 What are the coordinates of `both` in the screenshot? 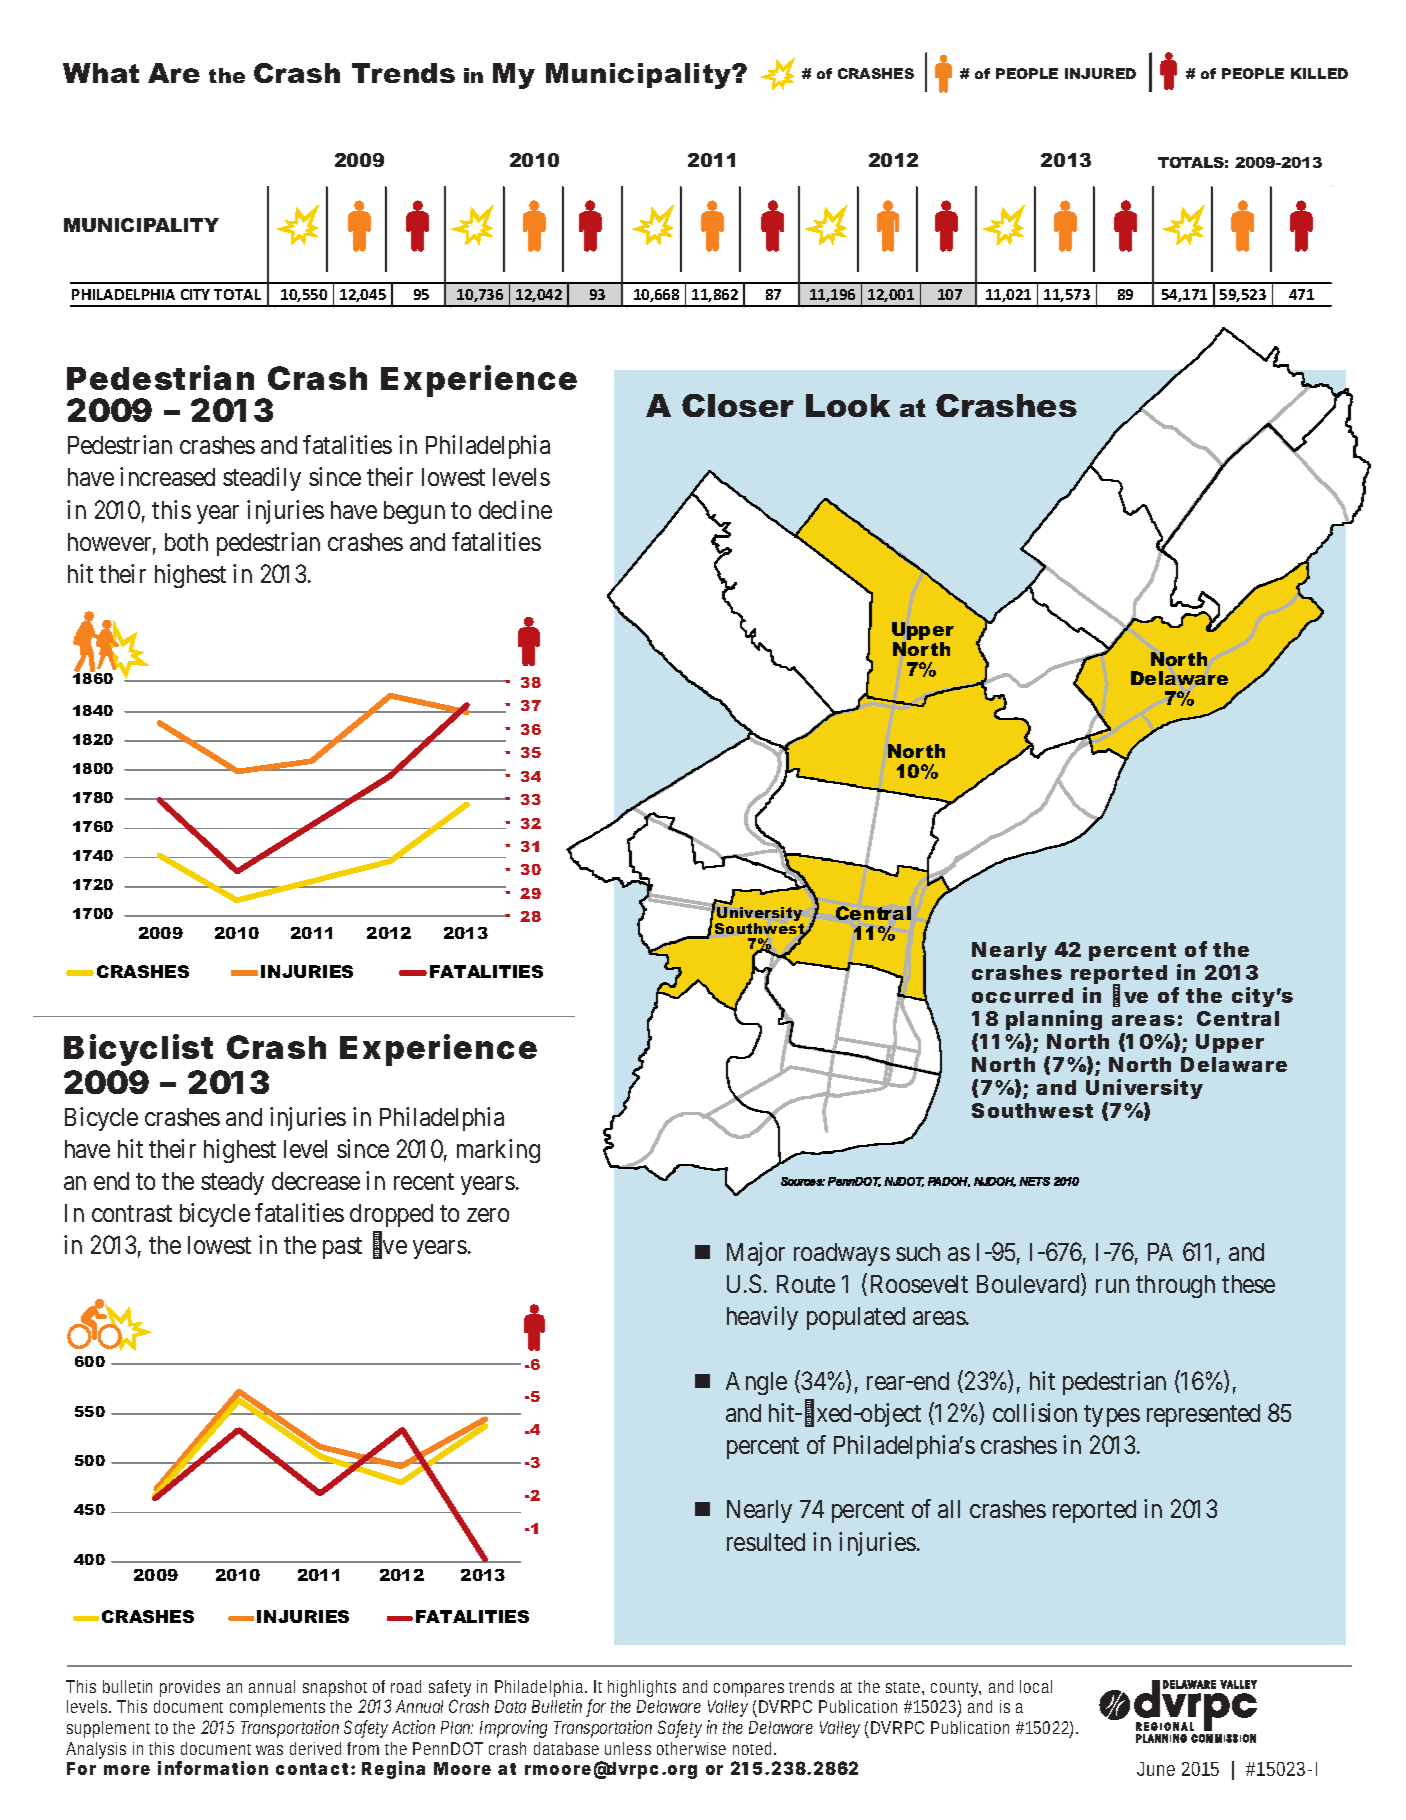 It's located at (186, 542).
